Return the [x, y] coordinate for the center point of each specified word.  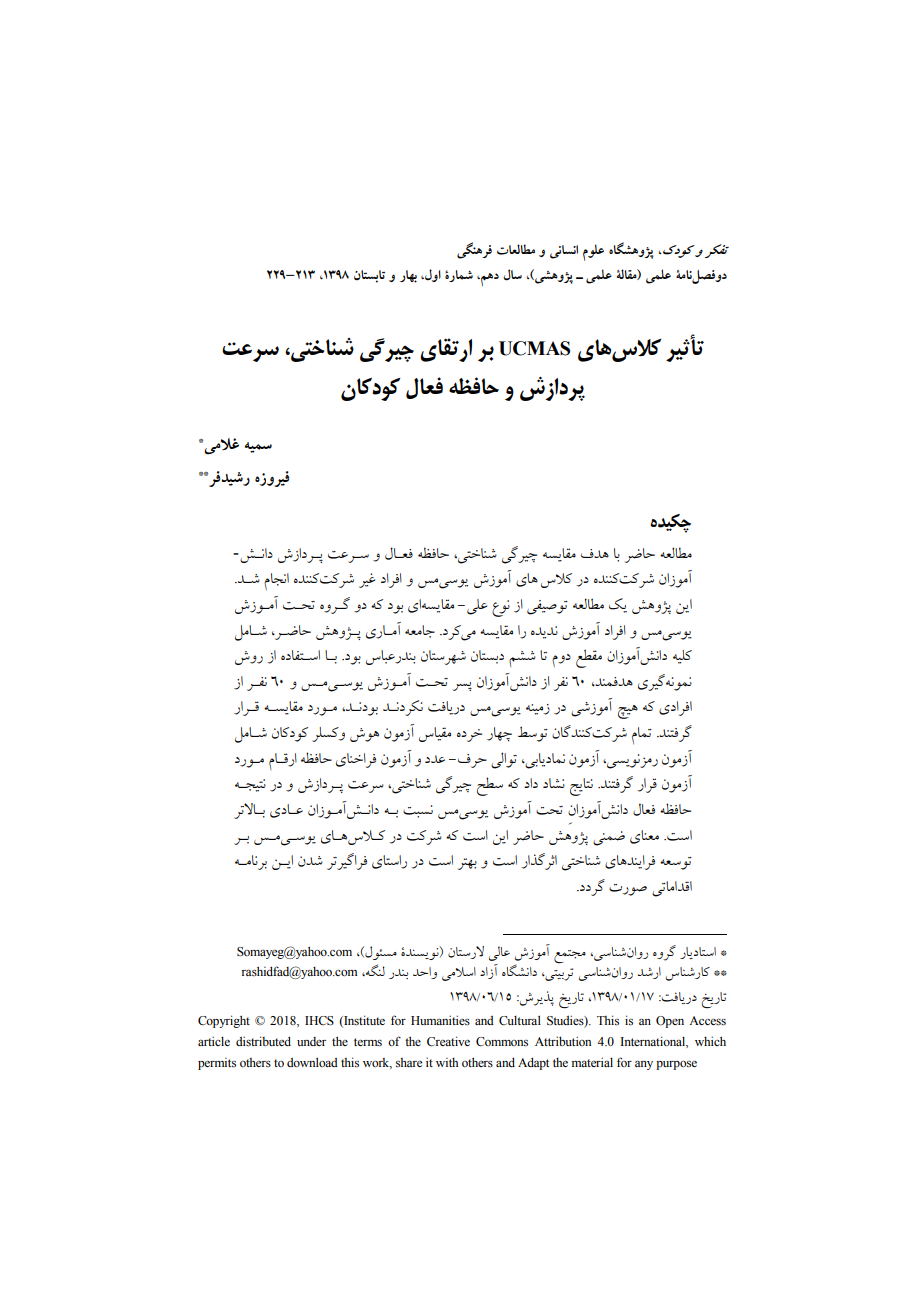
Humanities [440, 1020]
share [409, 1062]
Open [670, 1022]
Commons [502, 1042]
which [710, 1041]
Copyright [224, 1021]
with [447, 1062]
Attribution [563, 1041]
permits [217, 1064]
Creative [448, 1041]
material [592, 1062]
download [312, 1062]
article [214, 1041]
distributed [263, 1041]
